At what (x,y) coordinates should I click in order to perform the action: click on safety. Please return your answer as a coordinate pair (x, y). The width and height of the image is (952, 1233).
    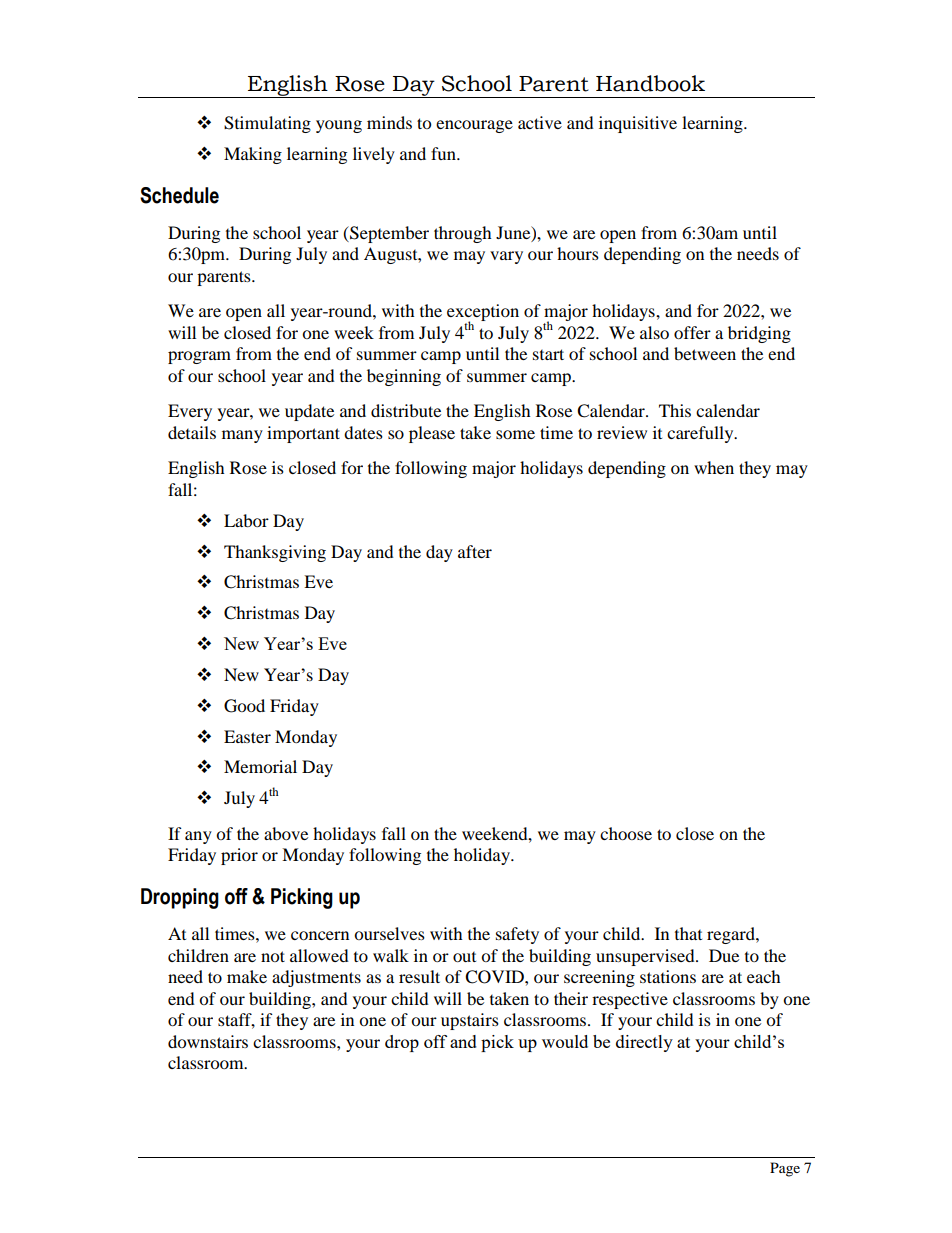
    Looking at the image, I should click on (517, 935).
